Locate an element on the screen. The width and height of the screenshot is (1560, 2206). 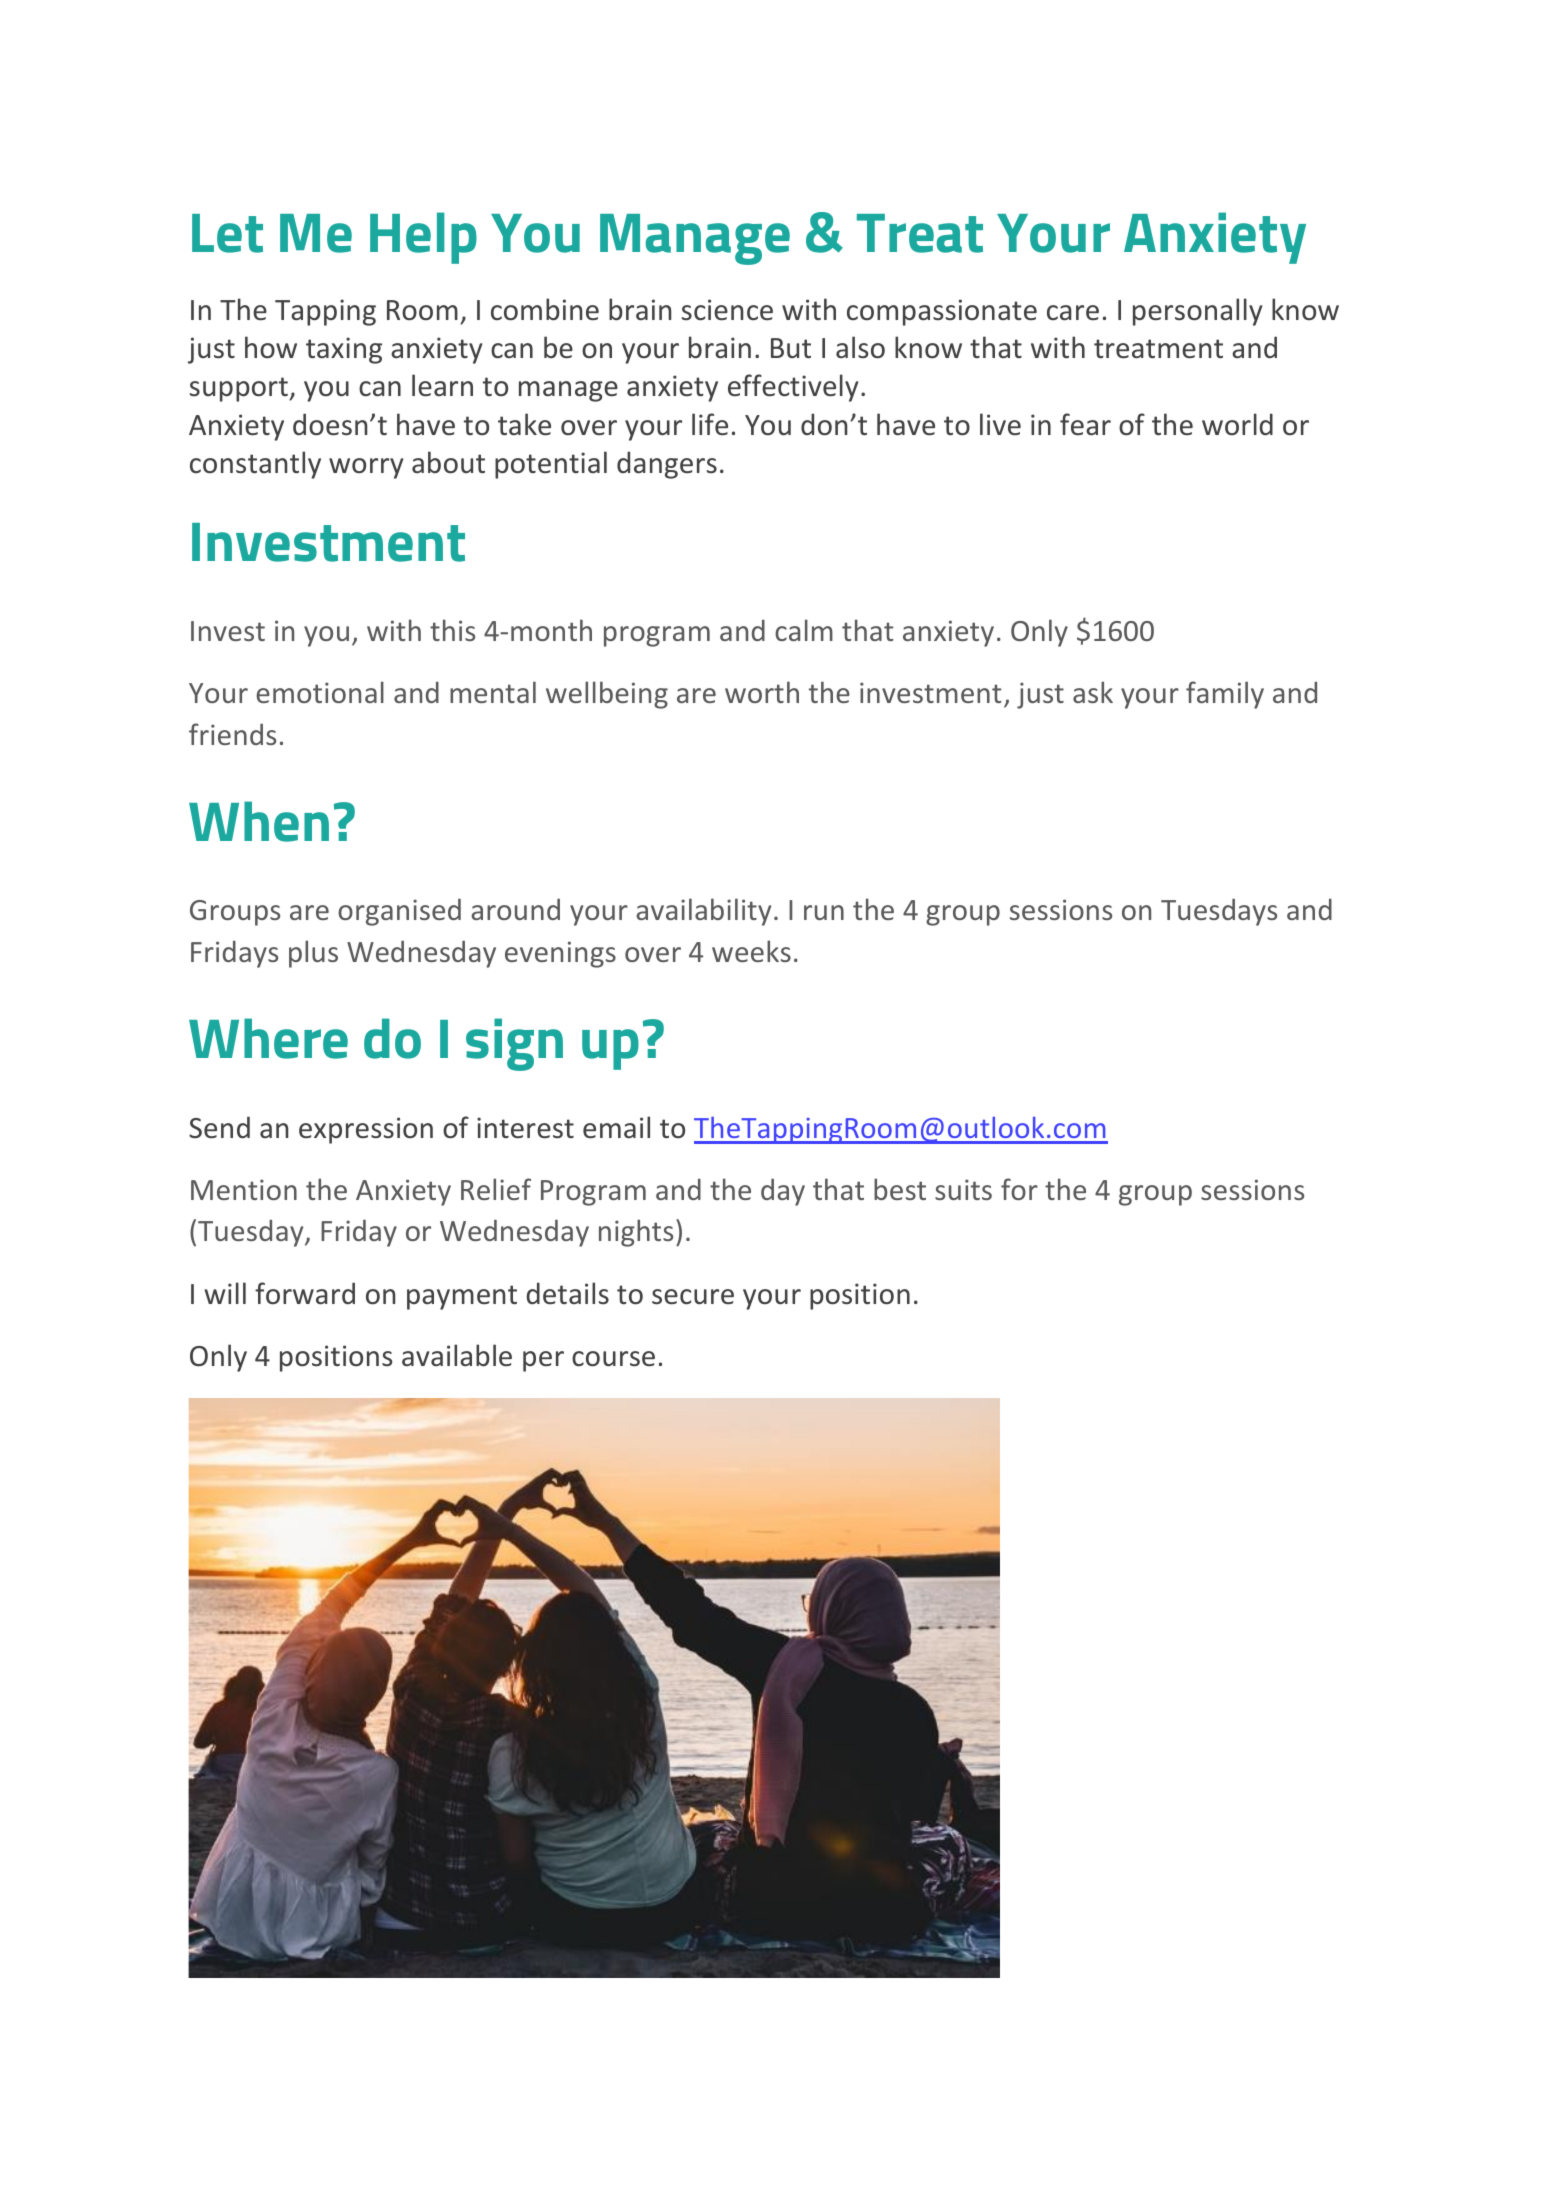
science is located at coordinates (727, 310).
